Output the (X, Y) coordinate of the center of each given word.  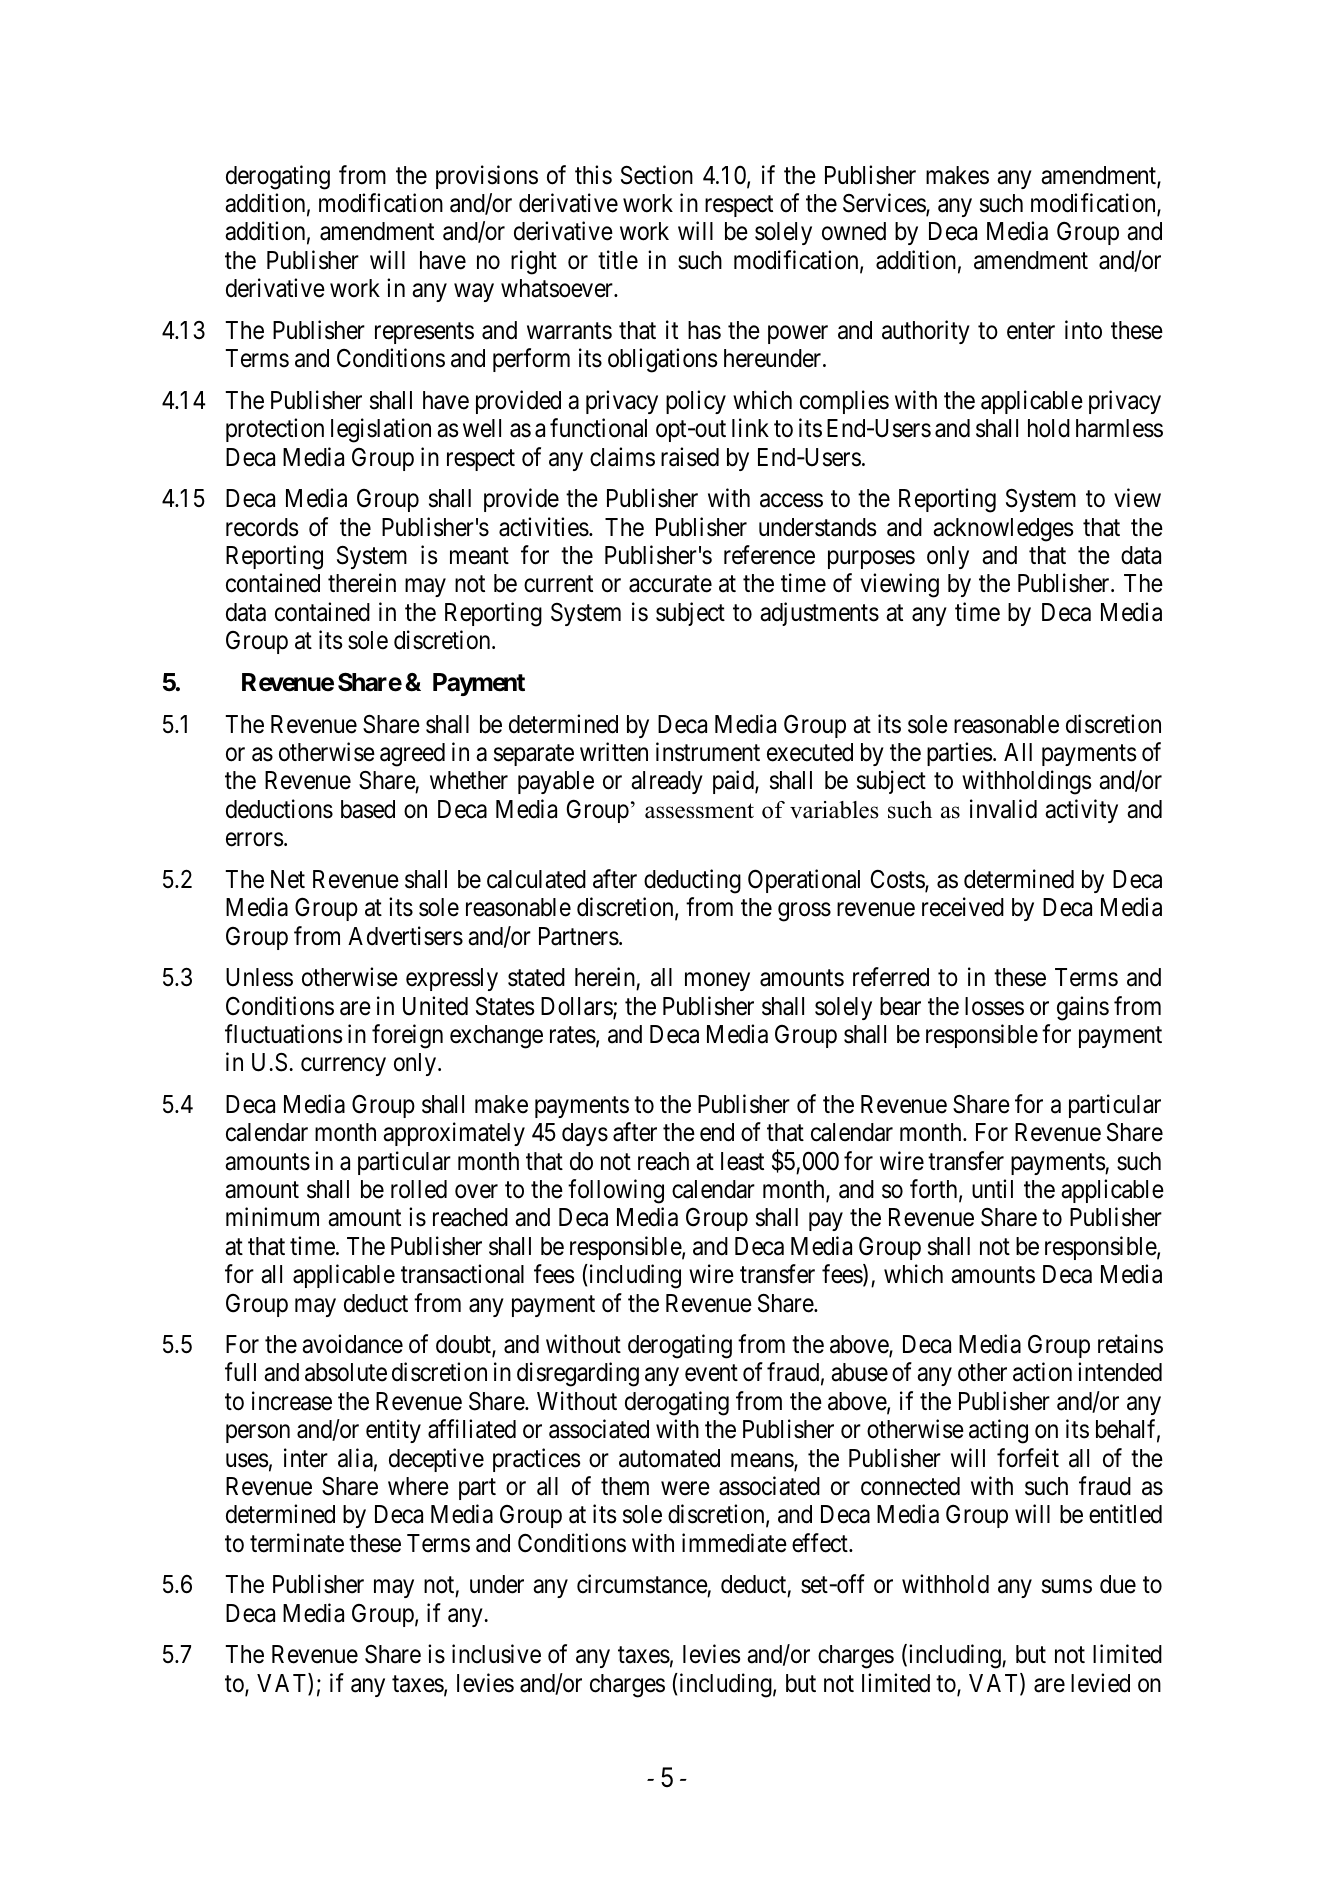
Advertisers (405, 936)
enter (1031, 331)
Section (657, 175)
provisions (487, 177)
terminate (297, 1543)
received (963, 907)
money (717, 982)
